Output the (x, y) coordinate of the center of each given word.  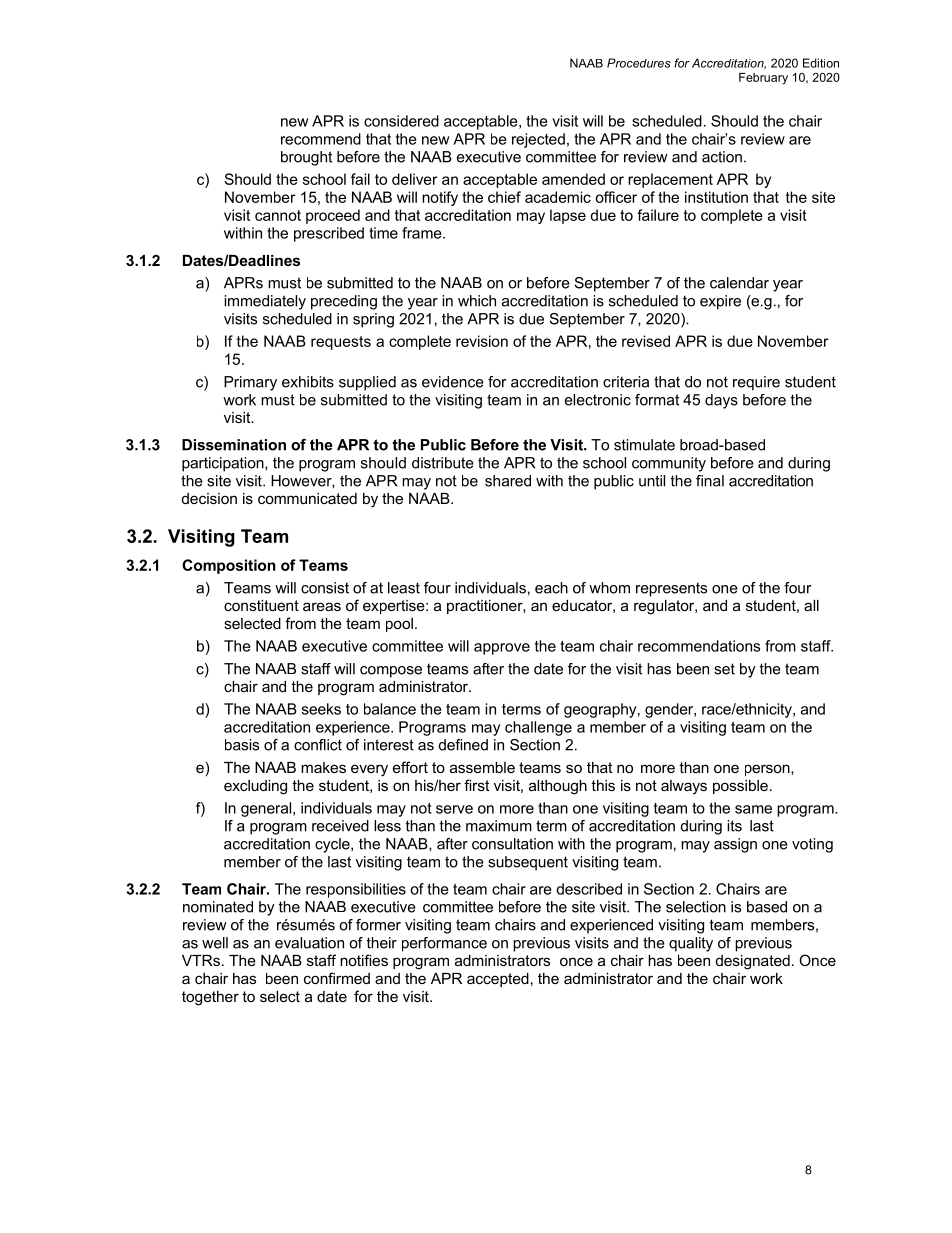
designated (753, 962)
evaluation (309, 943)
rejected (538, 140)
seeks (321, 709)
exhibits (308, 382)
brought (306, 158)
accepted (498, 980)
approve (502, 649)
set (724, 669)
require (756, 383)
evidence (453, 382)
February (763, 79)
